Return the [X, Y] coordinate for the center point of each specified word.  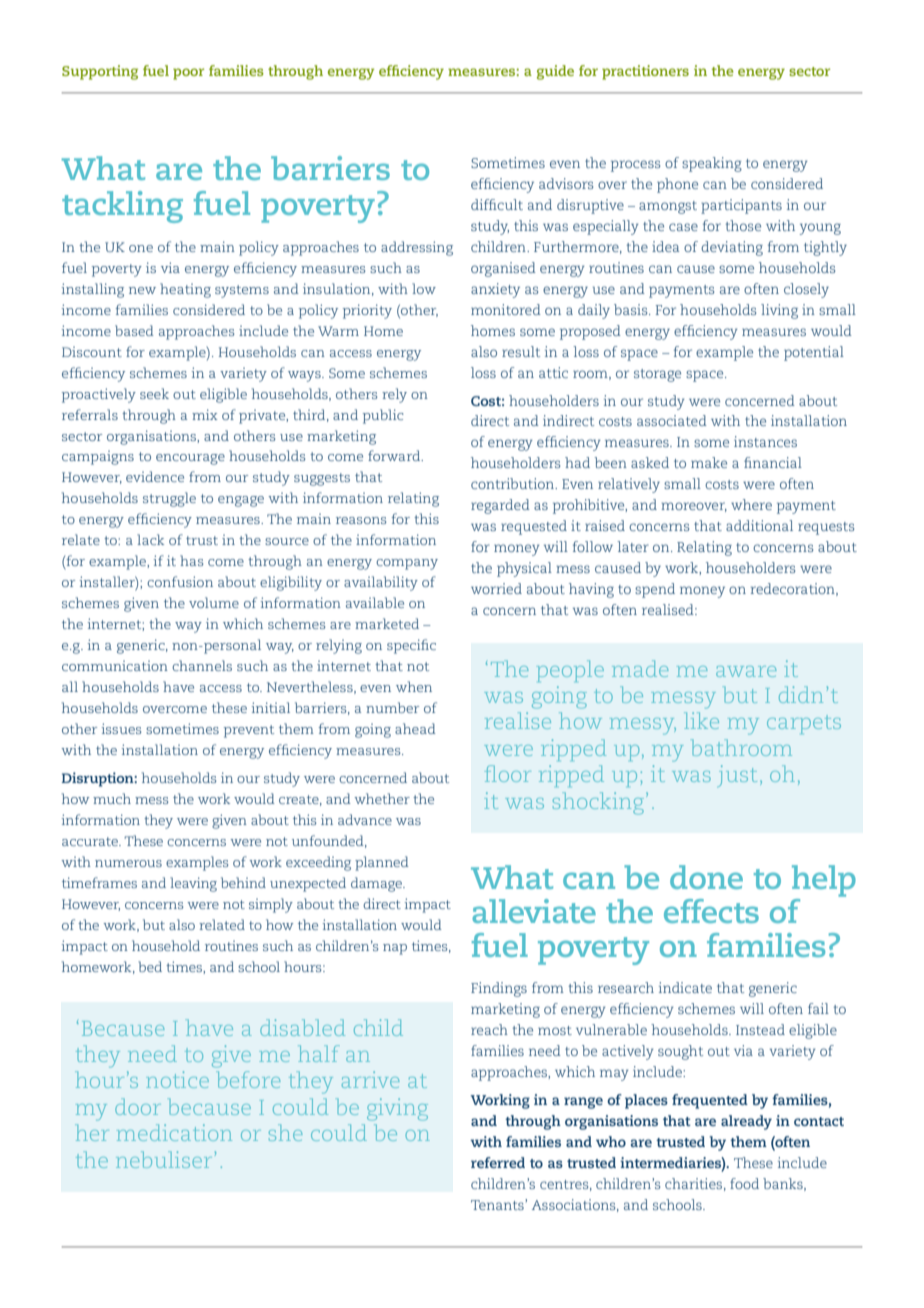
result [521, 351]
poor [188, 74]
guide [555, 72]
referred [498, 1162]
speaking [712, 164]
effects [711, 911]
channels [202, 665]
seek [154, 393]
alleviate [534, 911]
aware [746, 671]
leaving [193, 884]
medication [174, 1132]
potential [814, 353]
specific [411, 646]
